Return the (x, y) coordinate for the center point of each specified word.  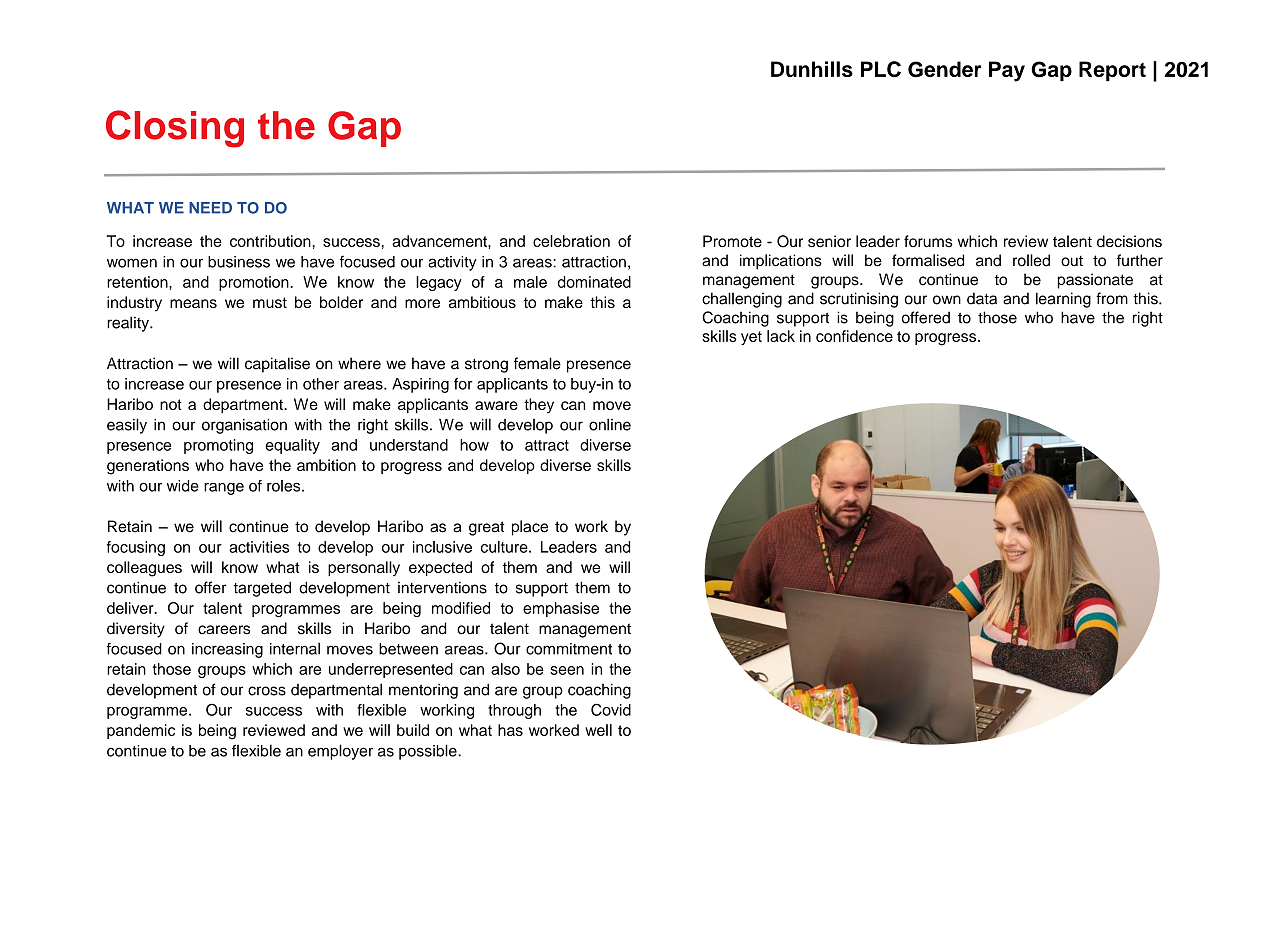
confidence (854, 336)
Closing (175, 129)
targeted (262, 589)
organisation (244, 426)
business (239, 262)
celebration (571, 241)
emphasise (561, 609)
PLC (881, 69)
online (610, 424)
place (530, 528)
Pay (1007, 71)
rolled (1031, 260)
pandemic (141, 731)
